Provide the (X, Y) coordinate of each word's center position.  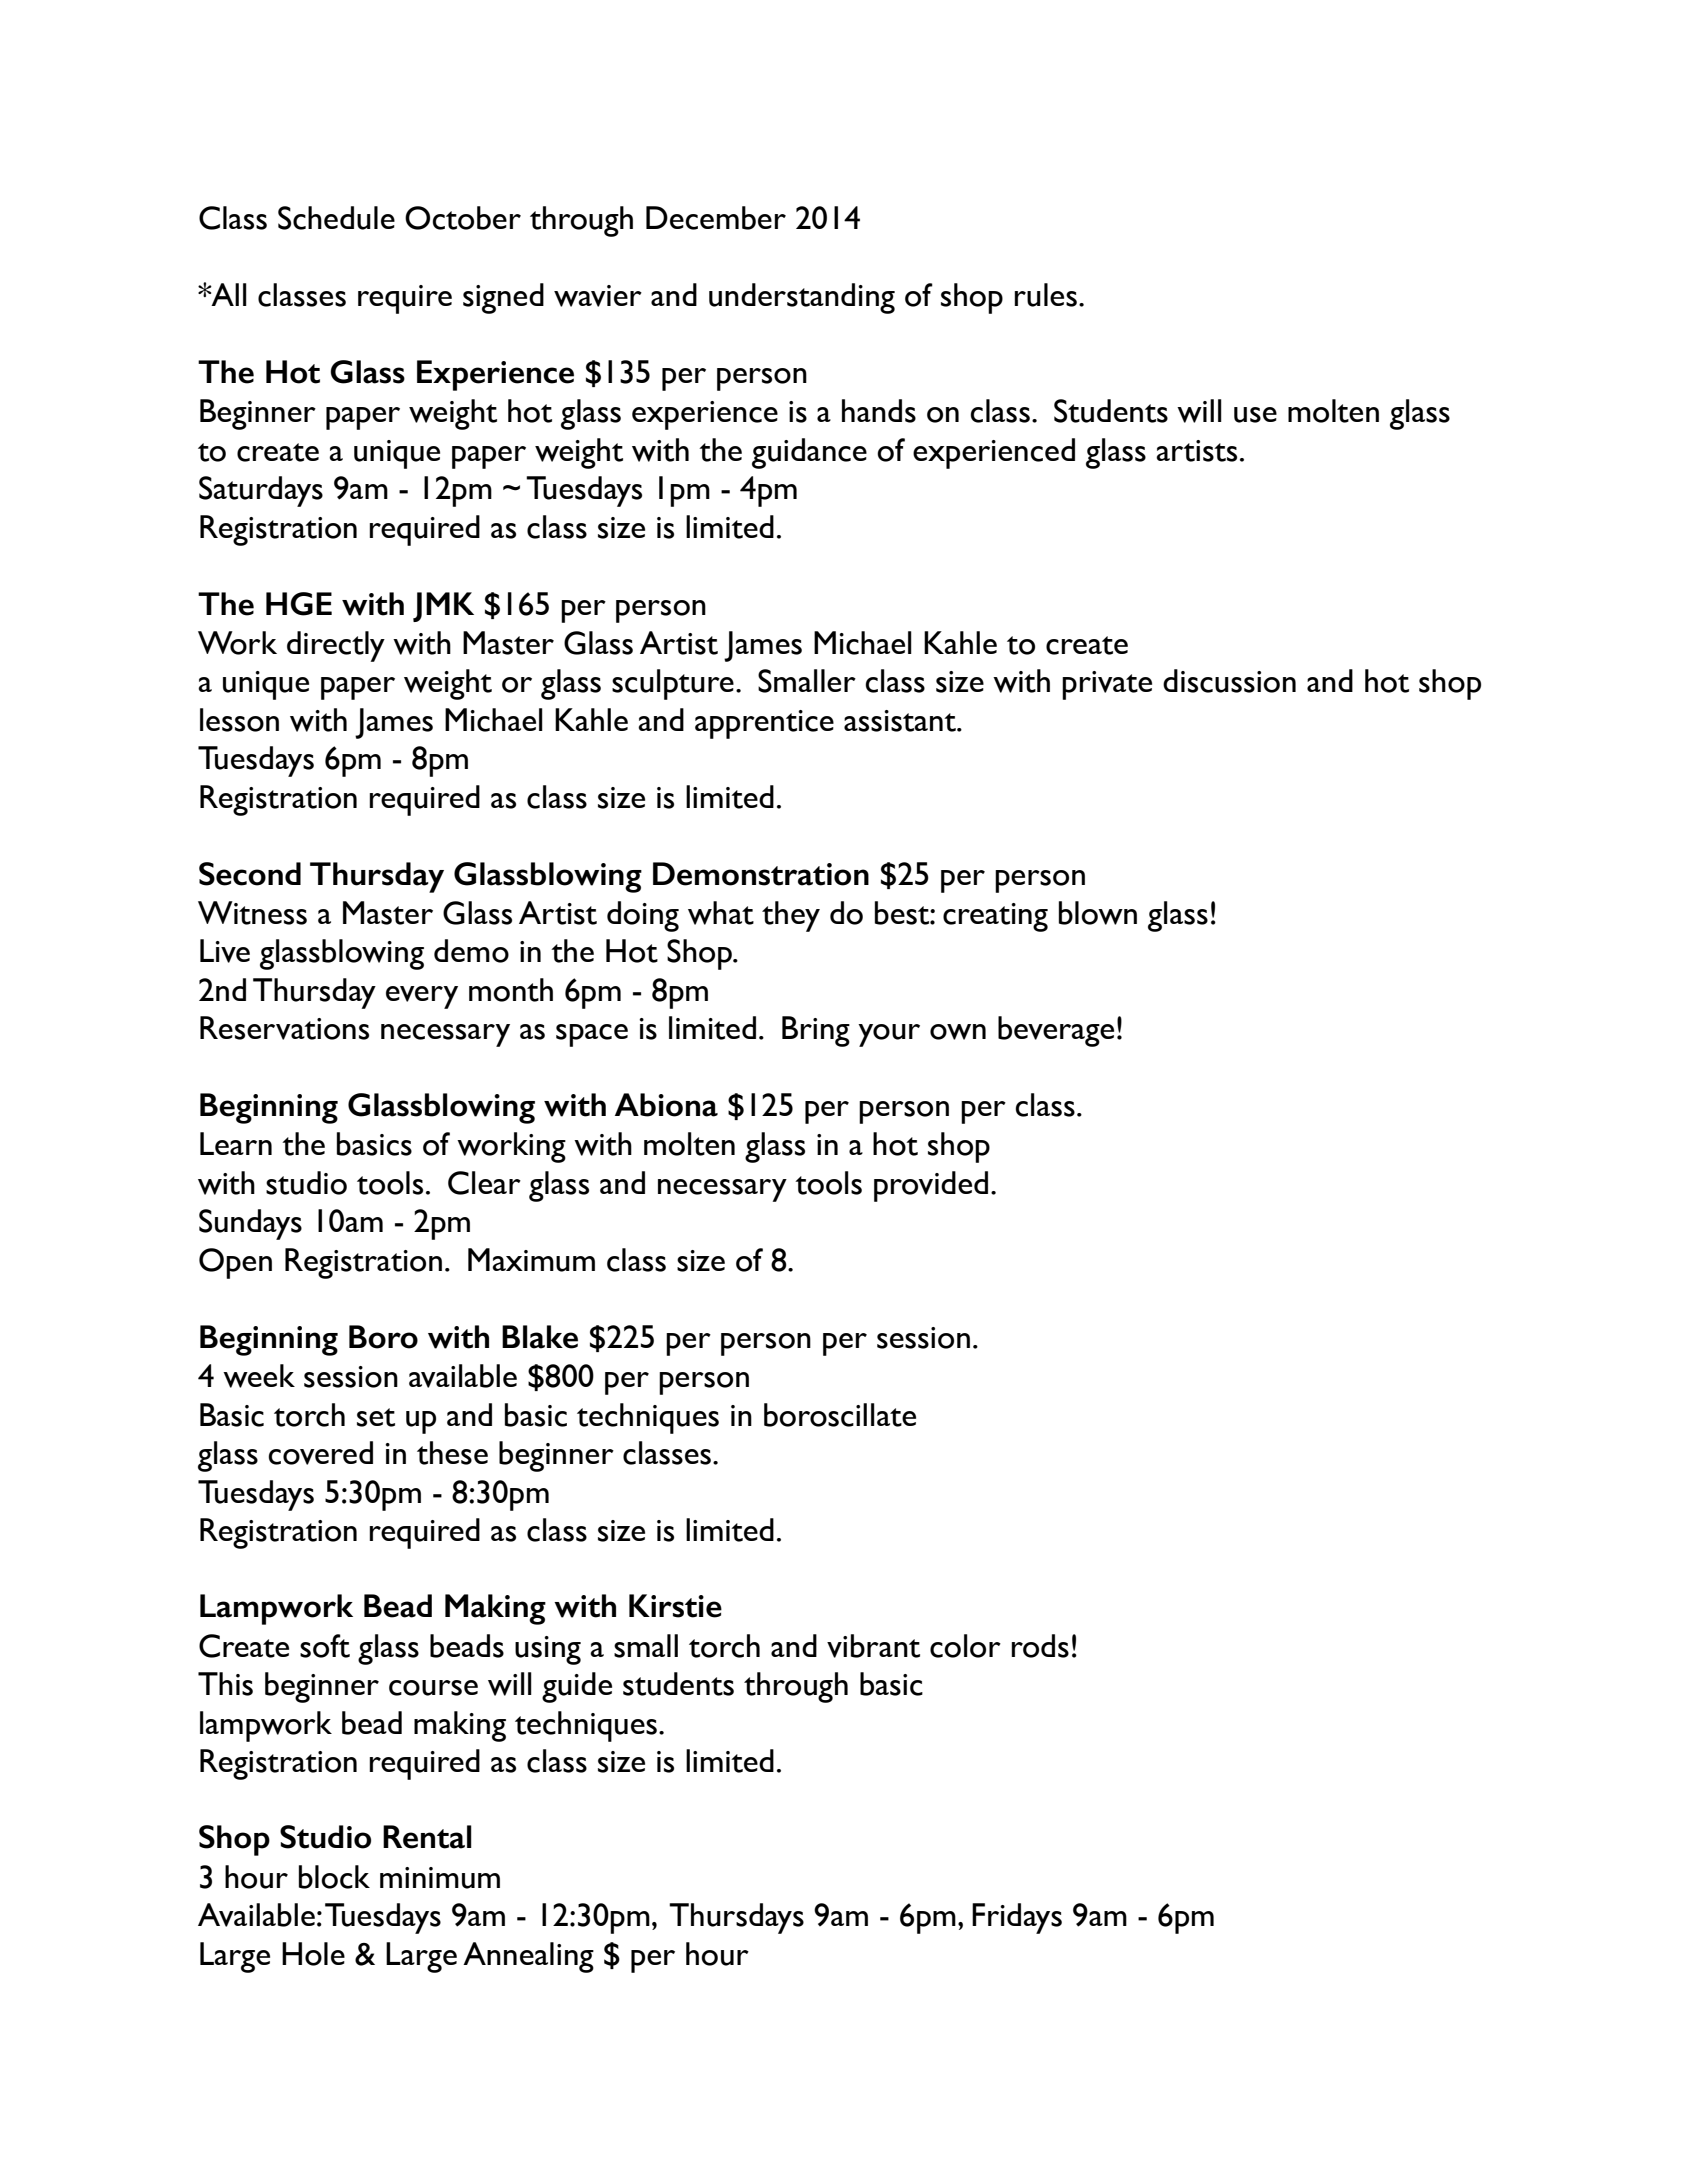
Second (250, 874)
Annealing (528, 1957)
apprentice (764, 724)
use (1255, 415)
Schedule (336, 218)
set (376, 1417)
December (716, 218)
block (334, 1877)
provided (931, 1186)
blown (1098, 913)
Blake (540, 1337)
